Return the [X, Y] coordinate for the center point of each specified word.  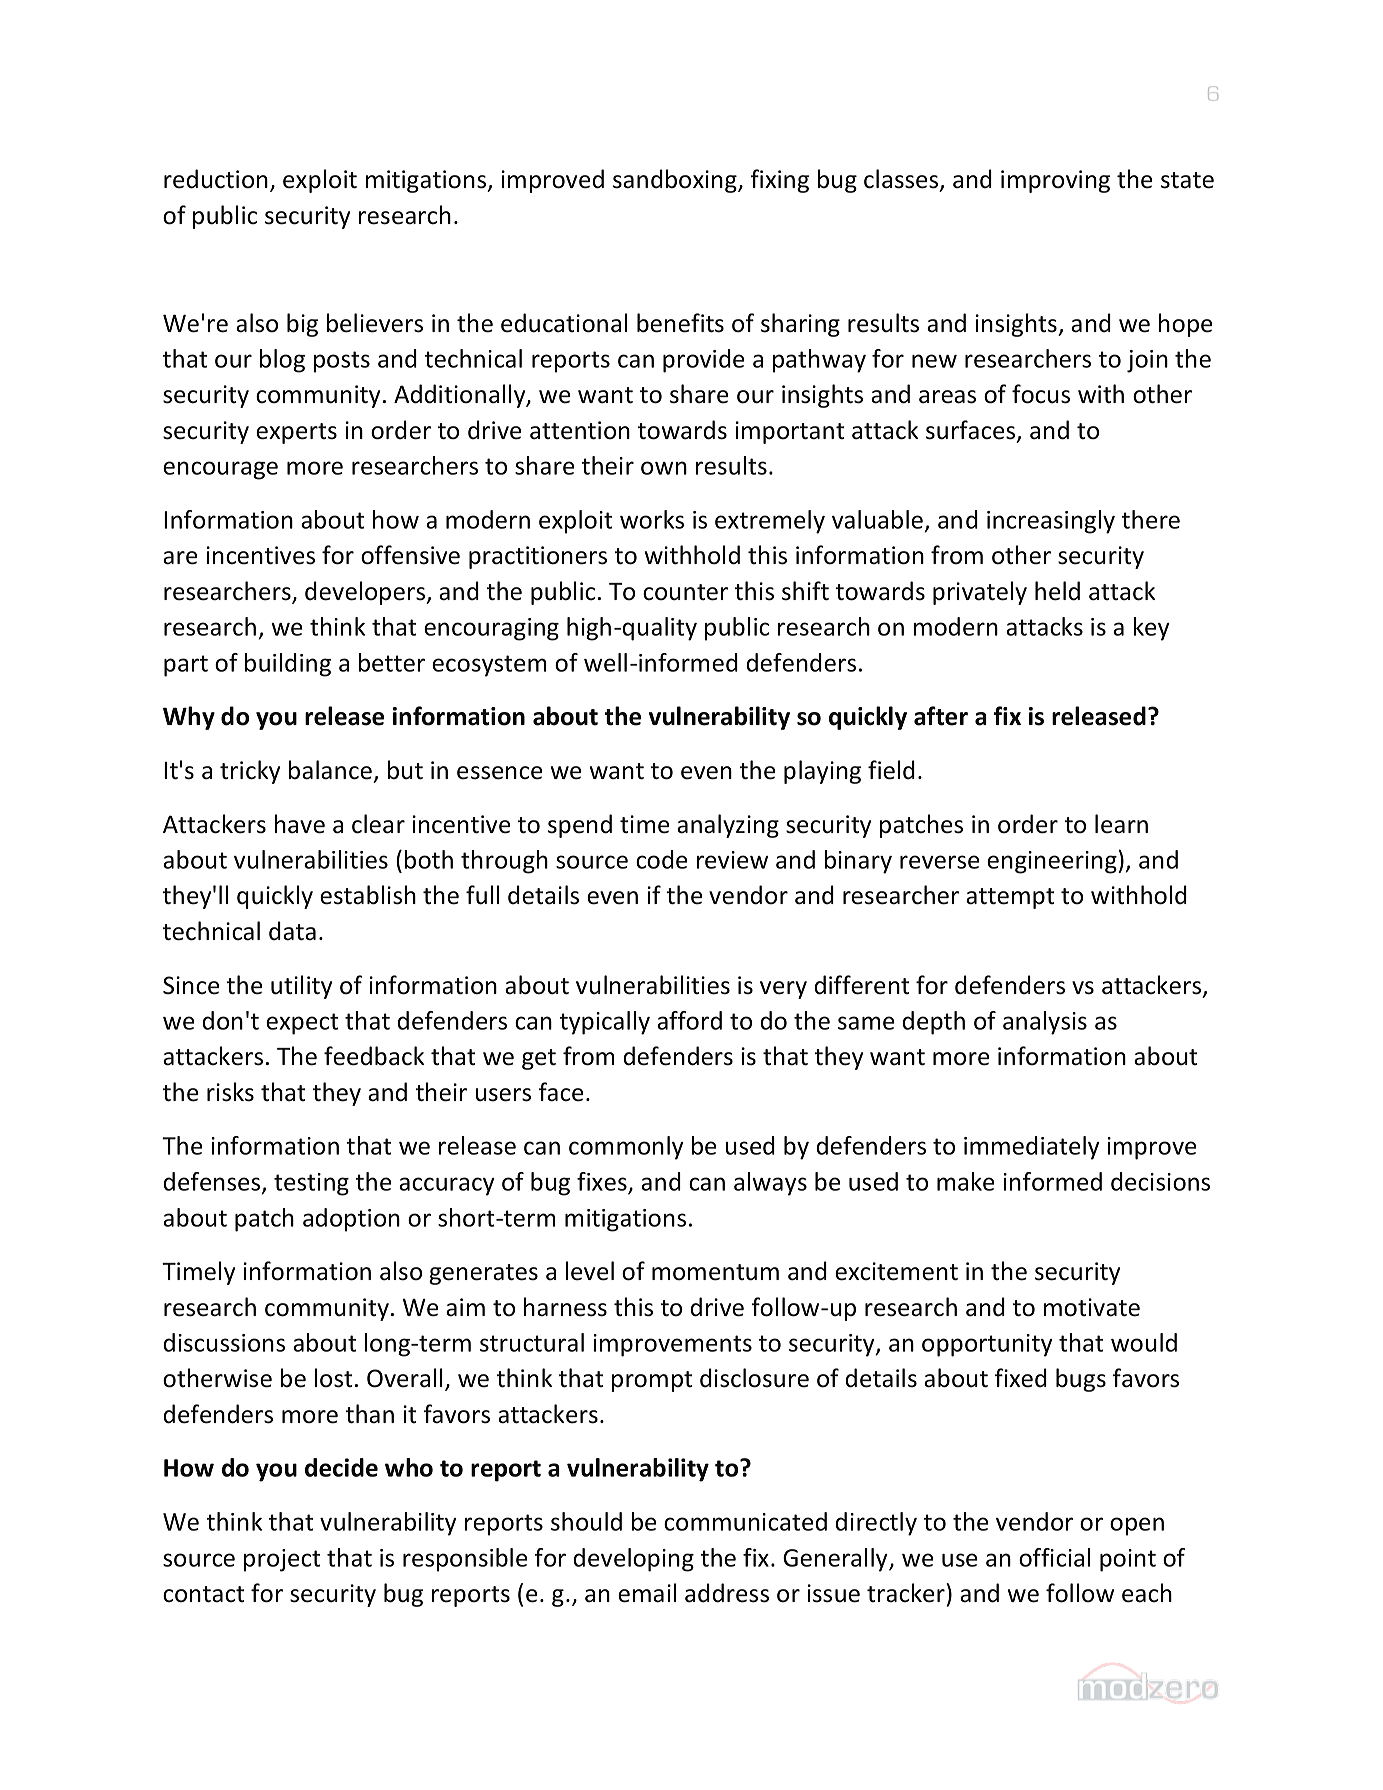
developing [633, 1560]
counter [685, 592]
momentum [715, 1272]
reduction [216, 179]
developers [366, 593]
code [661, 859]
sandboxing [676, 181]
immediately [1032, 1148]
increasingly [1051, 522]
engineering [1053, 862]
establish [368, 895]
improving [1055, 181]
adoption [351, 1220]
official [1055, 1557]
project [282, 1560]
